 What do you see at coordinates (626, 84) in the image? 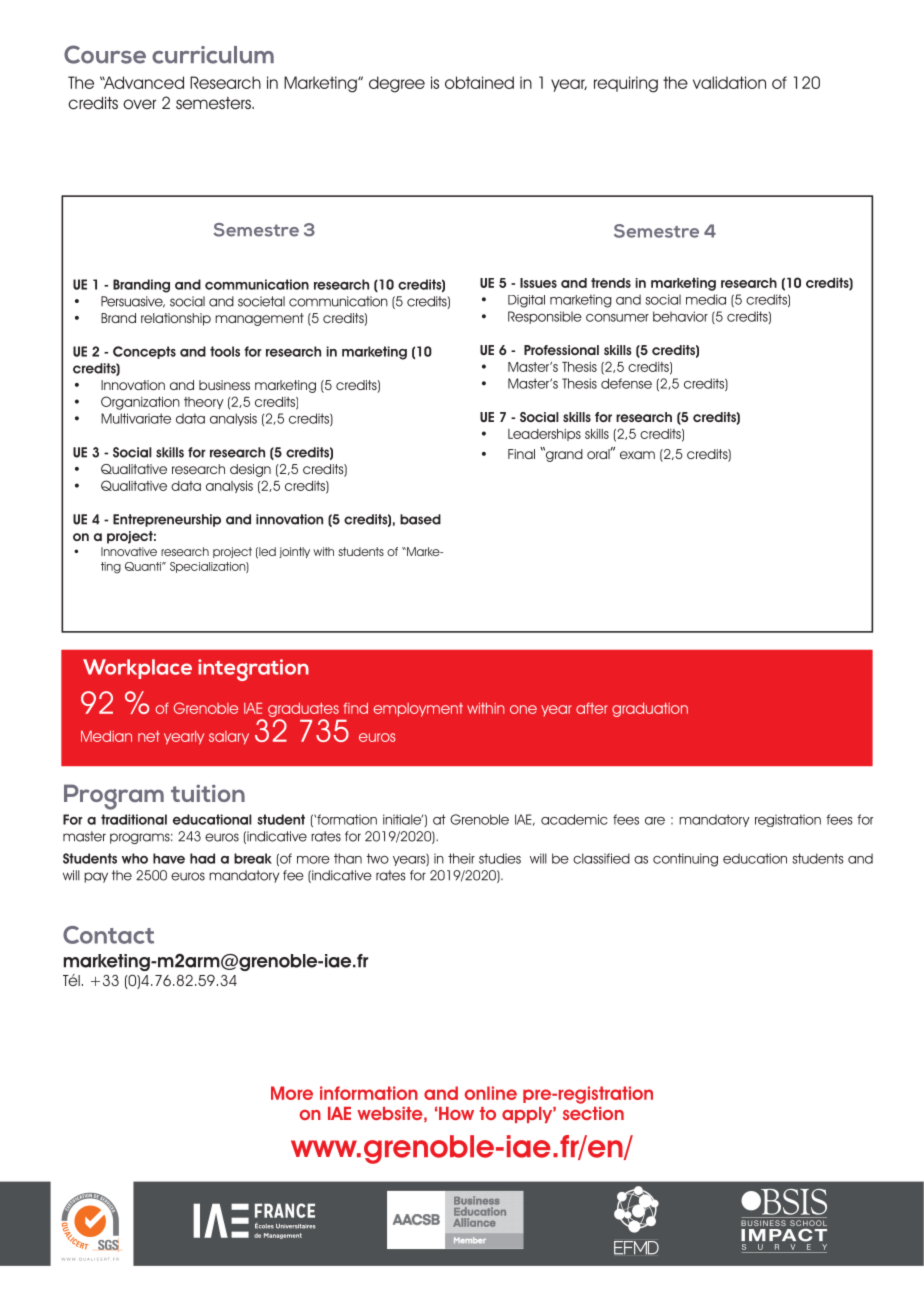
I see `requiring` at bounding box center [626, 84].
